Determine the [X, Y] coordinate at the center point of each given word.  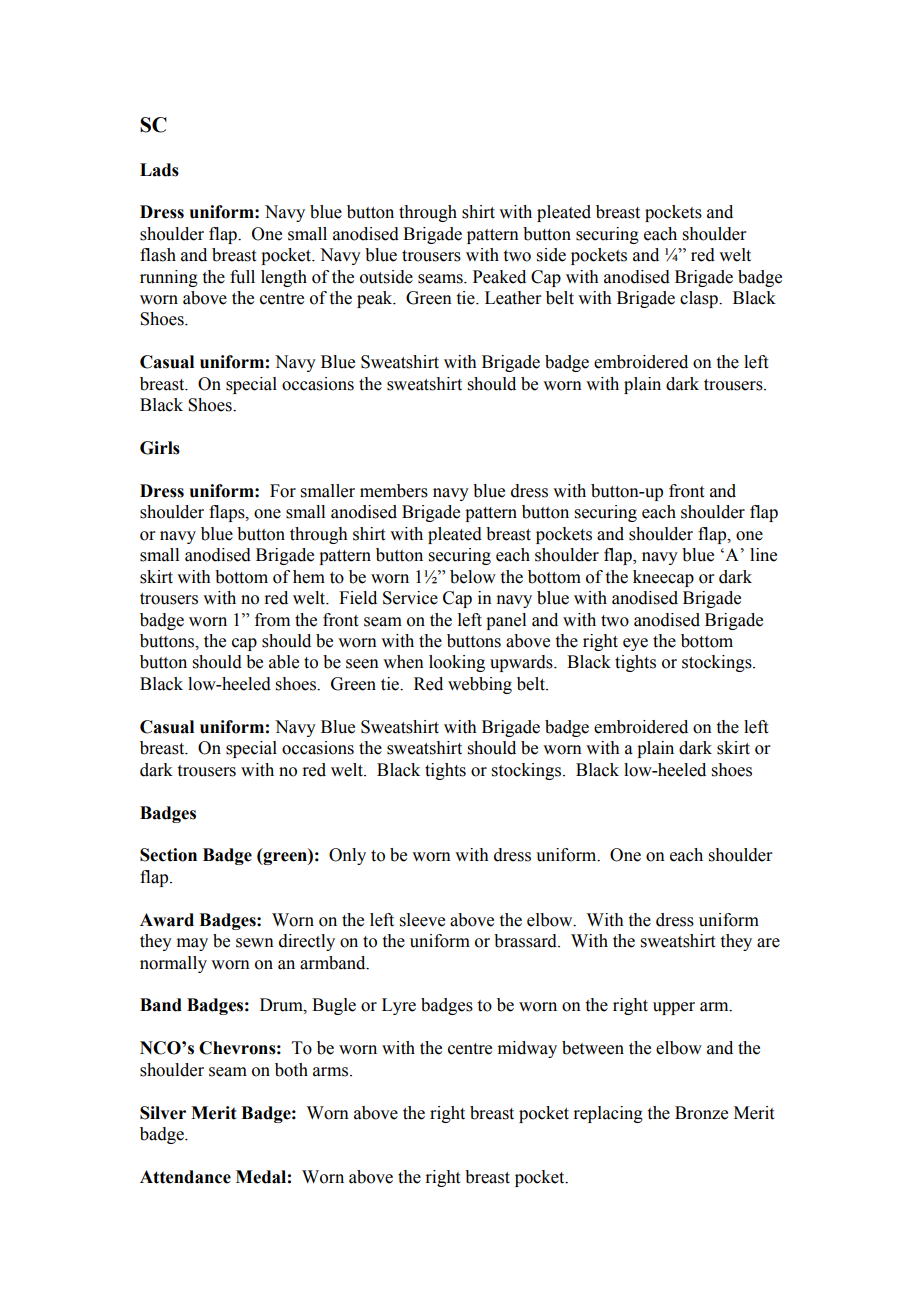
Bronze [701, 1113]
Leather [513, 298]
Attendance [185, 1177]
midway [527, 1049]
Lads [159, 170]
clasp [700, 299]
